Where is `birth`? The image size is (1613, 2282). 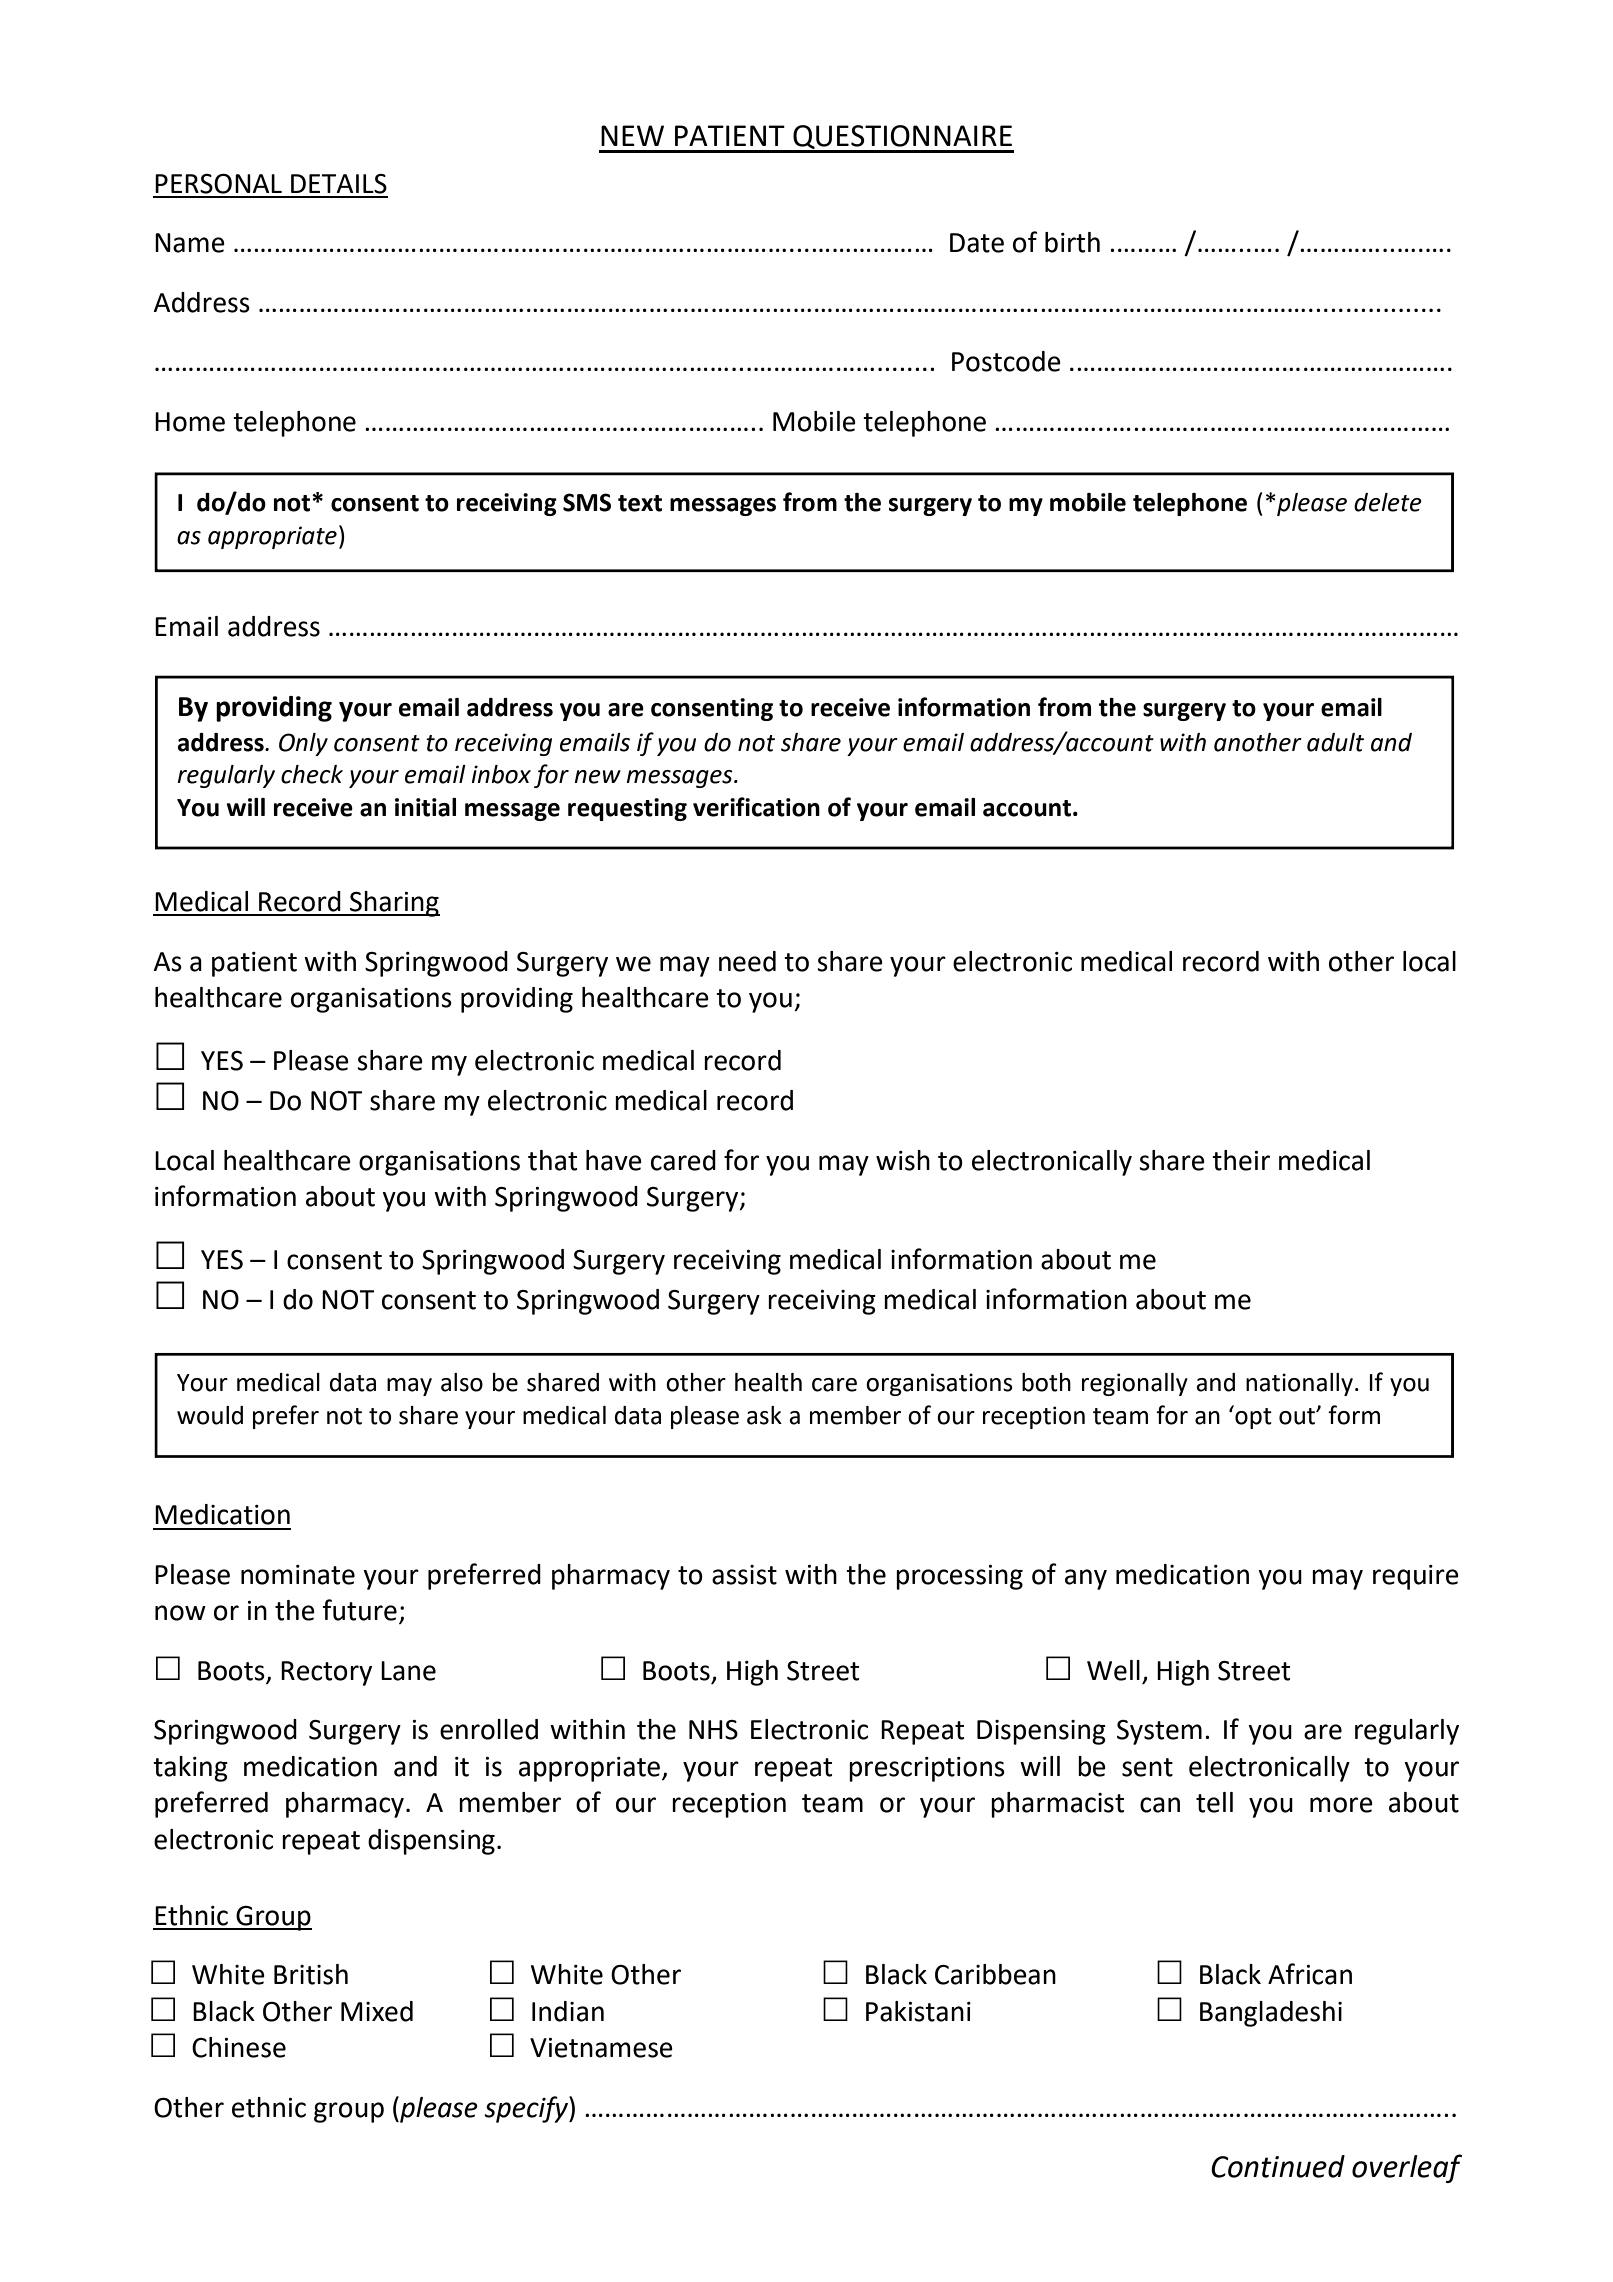
birth is located at coordinates (1072, 242).
